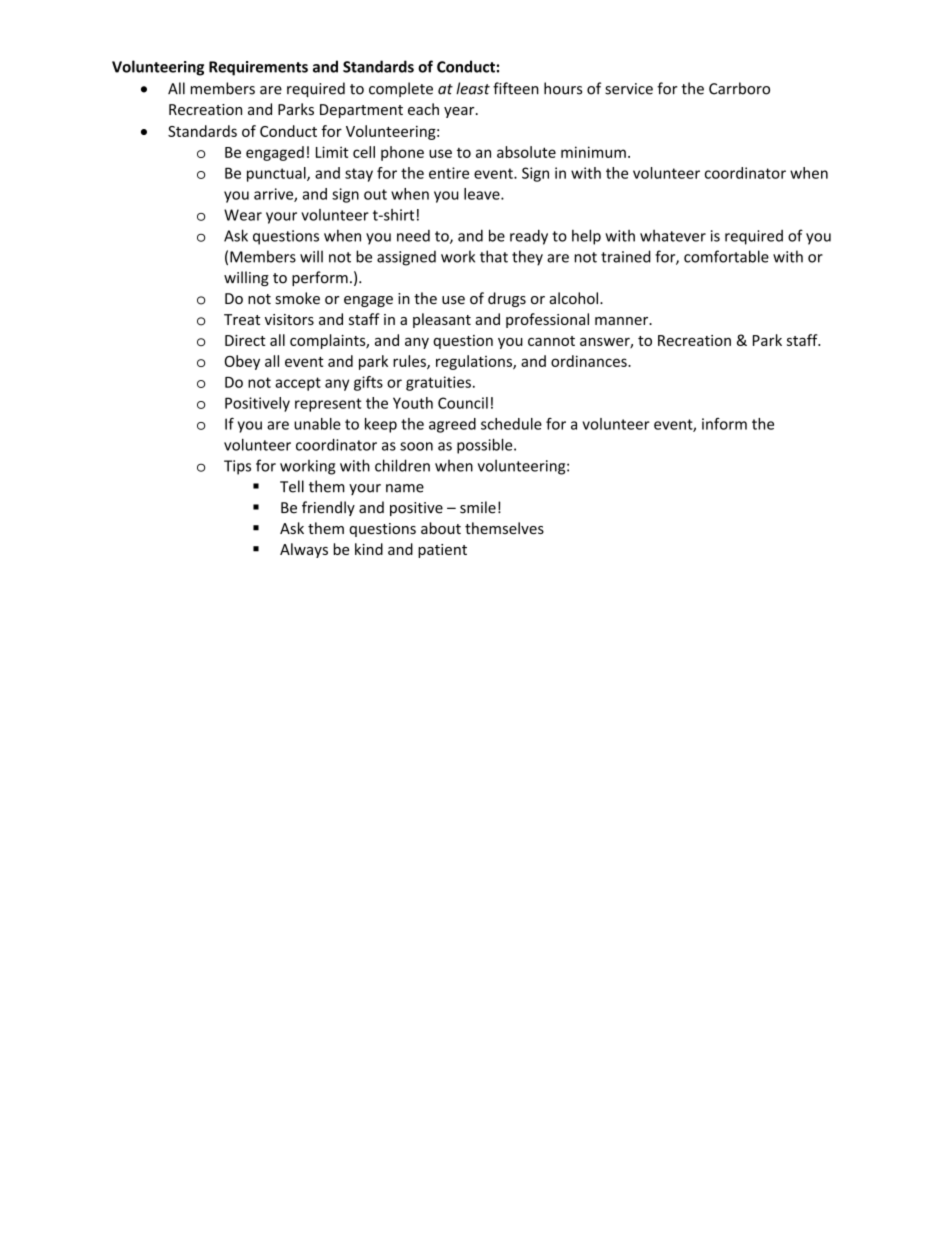 This screenshot has width=952, height=1233. Describe the element at coordinates (304, 550) in the screenshot. I see `Always` at that location.
